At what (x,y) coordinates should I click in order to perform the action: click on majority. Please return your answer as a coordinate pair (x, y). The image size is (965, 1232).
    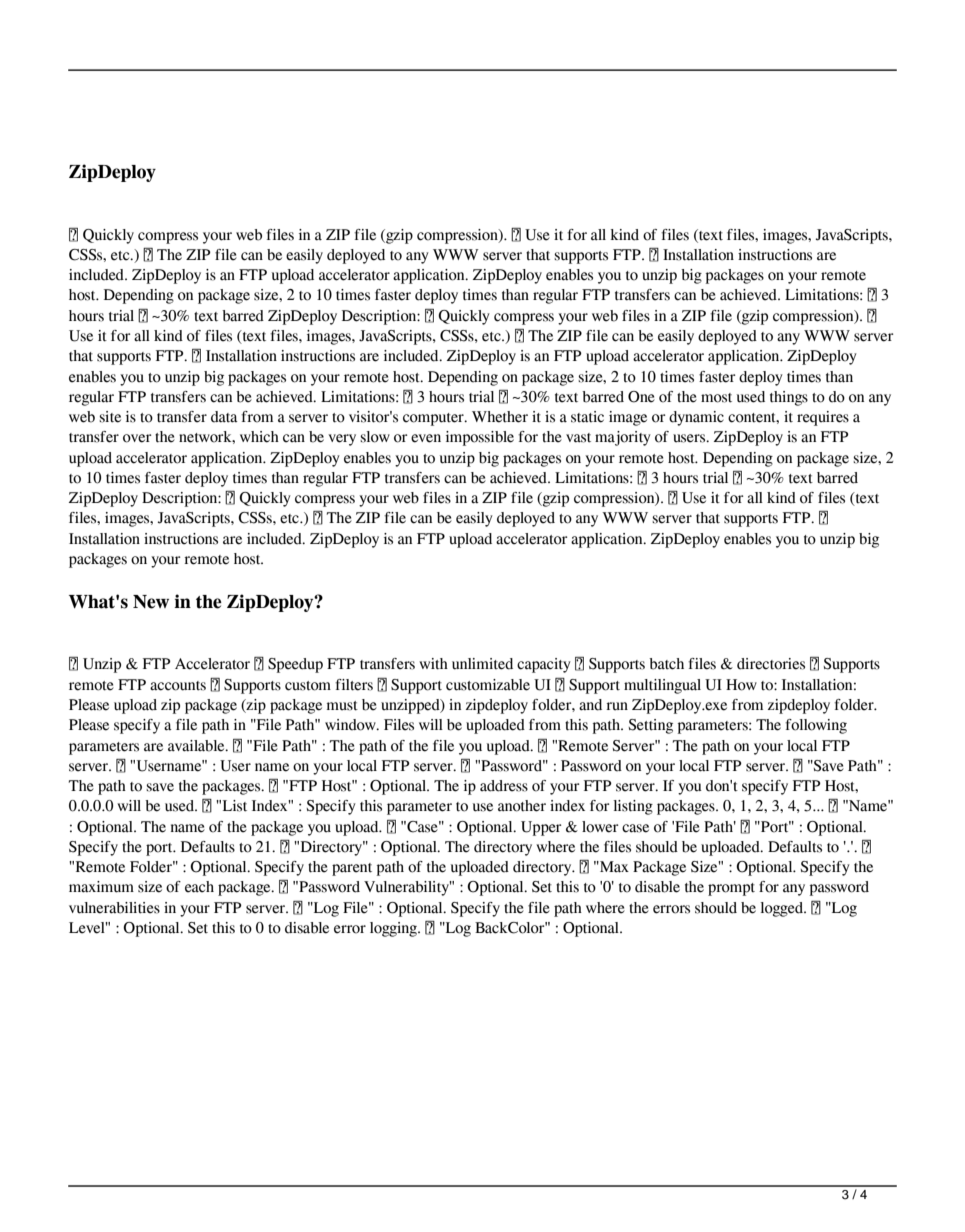
    Looking at the image, I should click on (623, 438).
